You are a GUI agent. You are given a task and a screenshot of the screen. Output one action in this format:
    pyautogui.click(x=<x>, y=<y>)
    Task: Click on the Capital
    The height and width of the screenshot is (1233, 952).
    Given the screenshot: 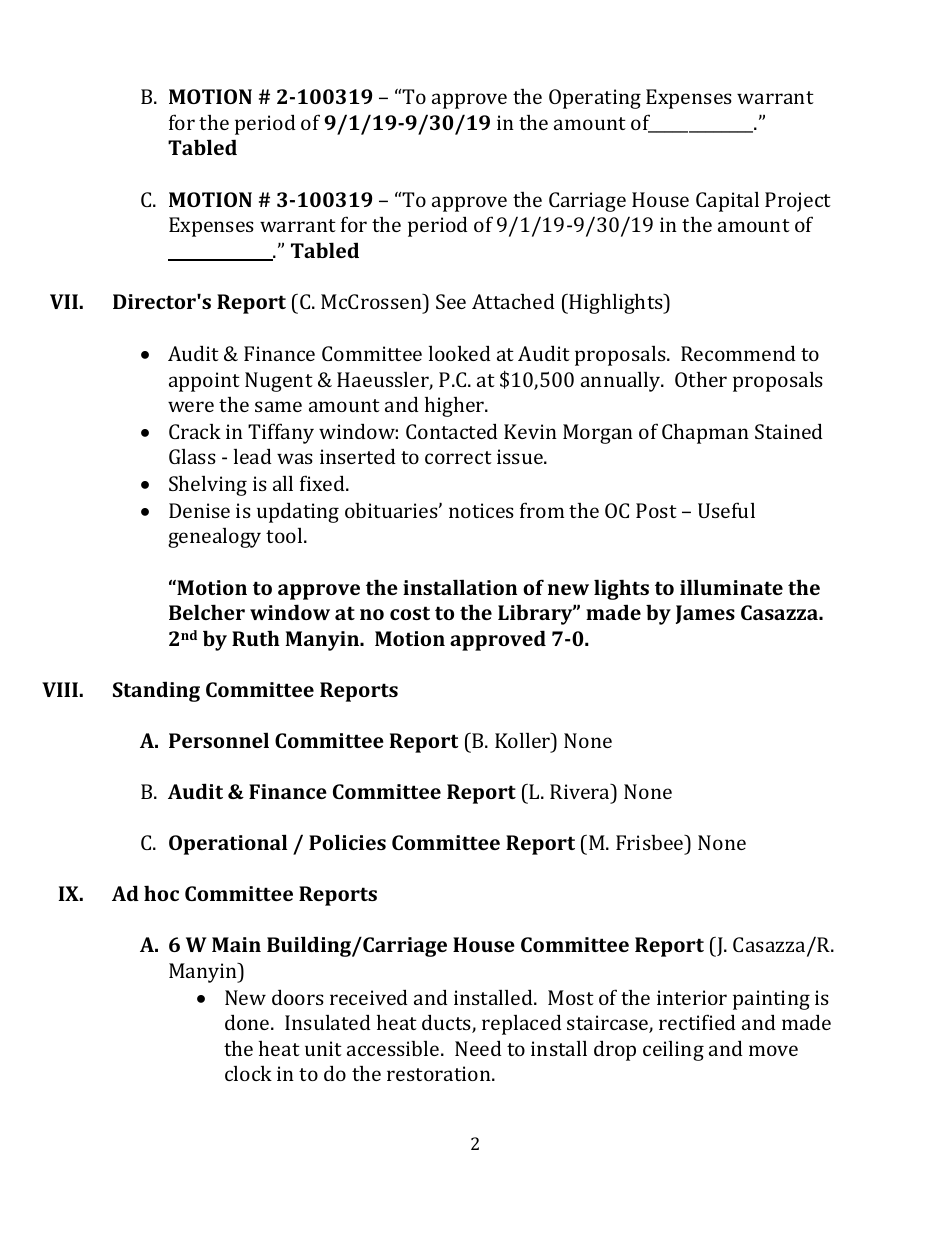 What is the action you would take?
    pyautogui.click(x=727, y=202)
